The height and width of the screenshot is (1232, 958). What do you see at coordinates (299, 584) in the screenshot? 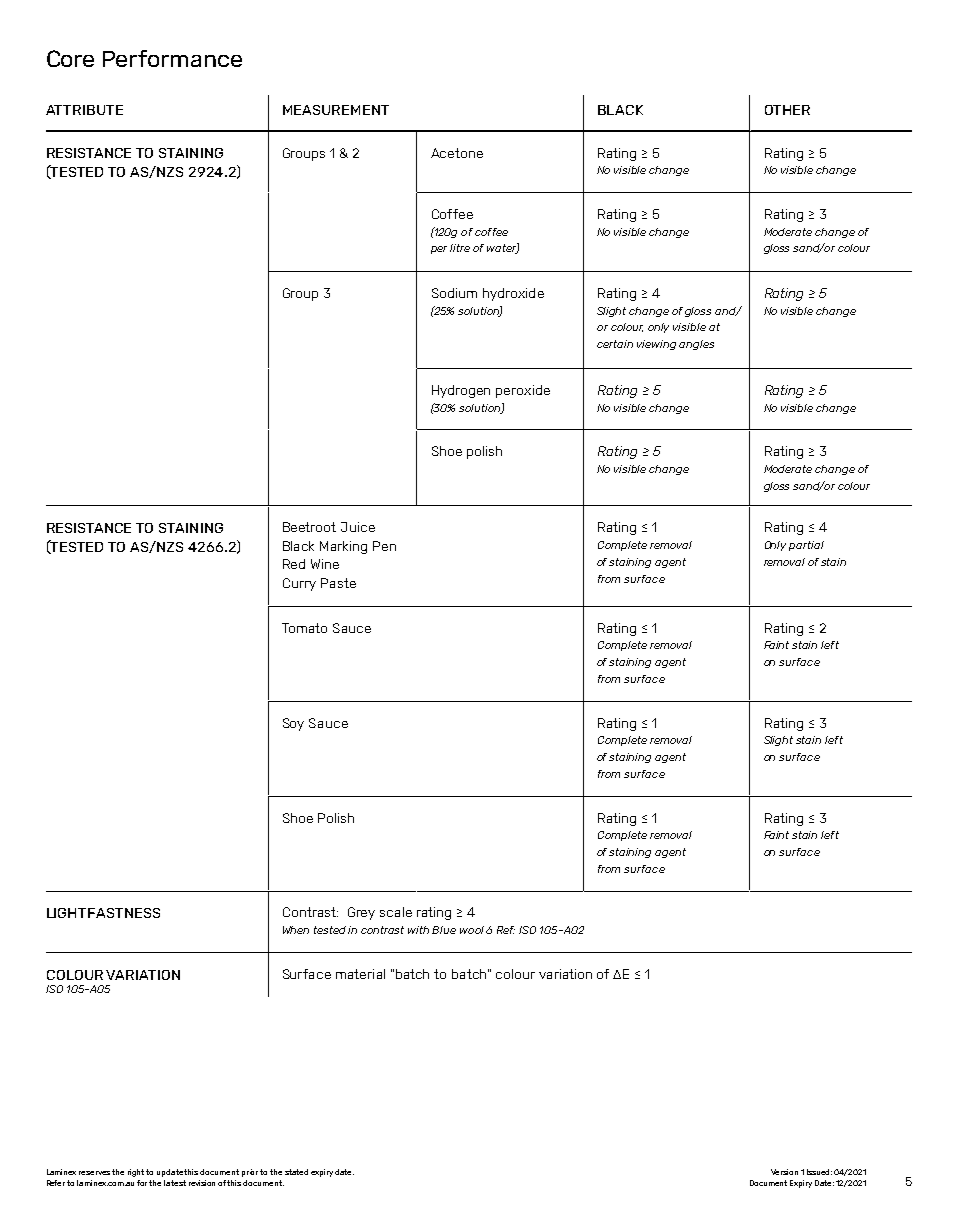
I see `Curry` at bounding box center [299, 584].
